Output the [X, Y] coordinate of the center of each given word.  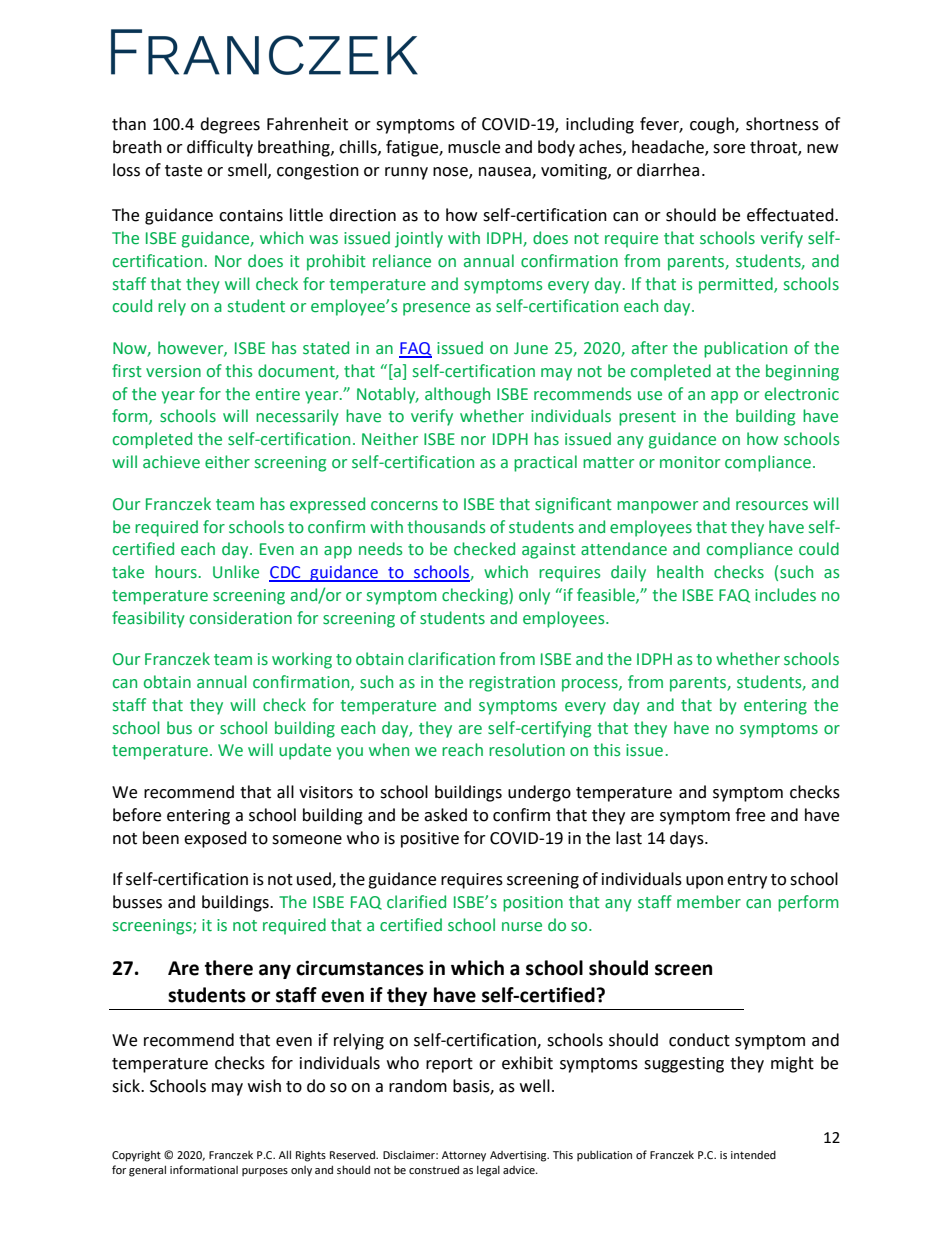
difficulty [220, 148]
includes [785, 595]
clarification [451, 659]
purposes [265, 1172]
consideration [241, 618]
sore [729, 149]
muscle [474, 147]
